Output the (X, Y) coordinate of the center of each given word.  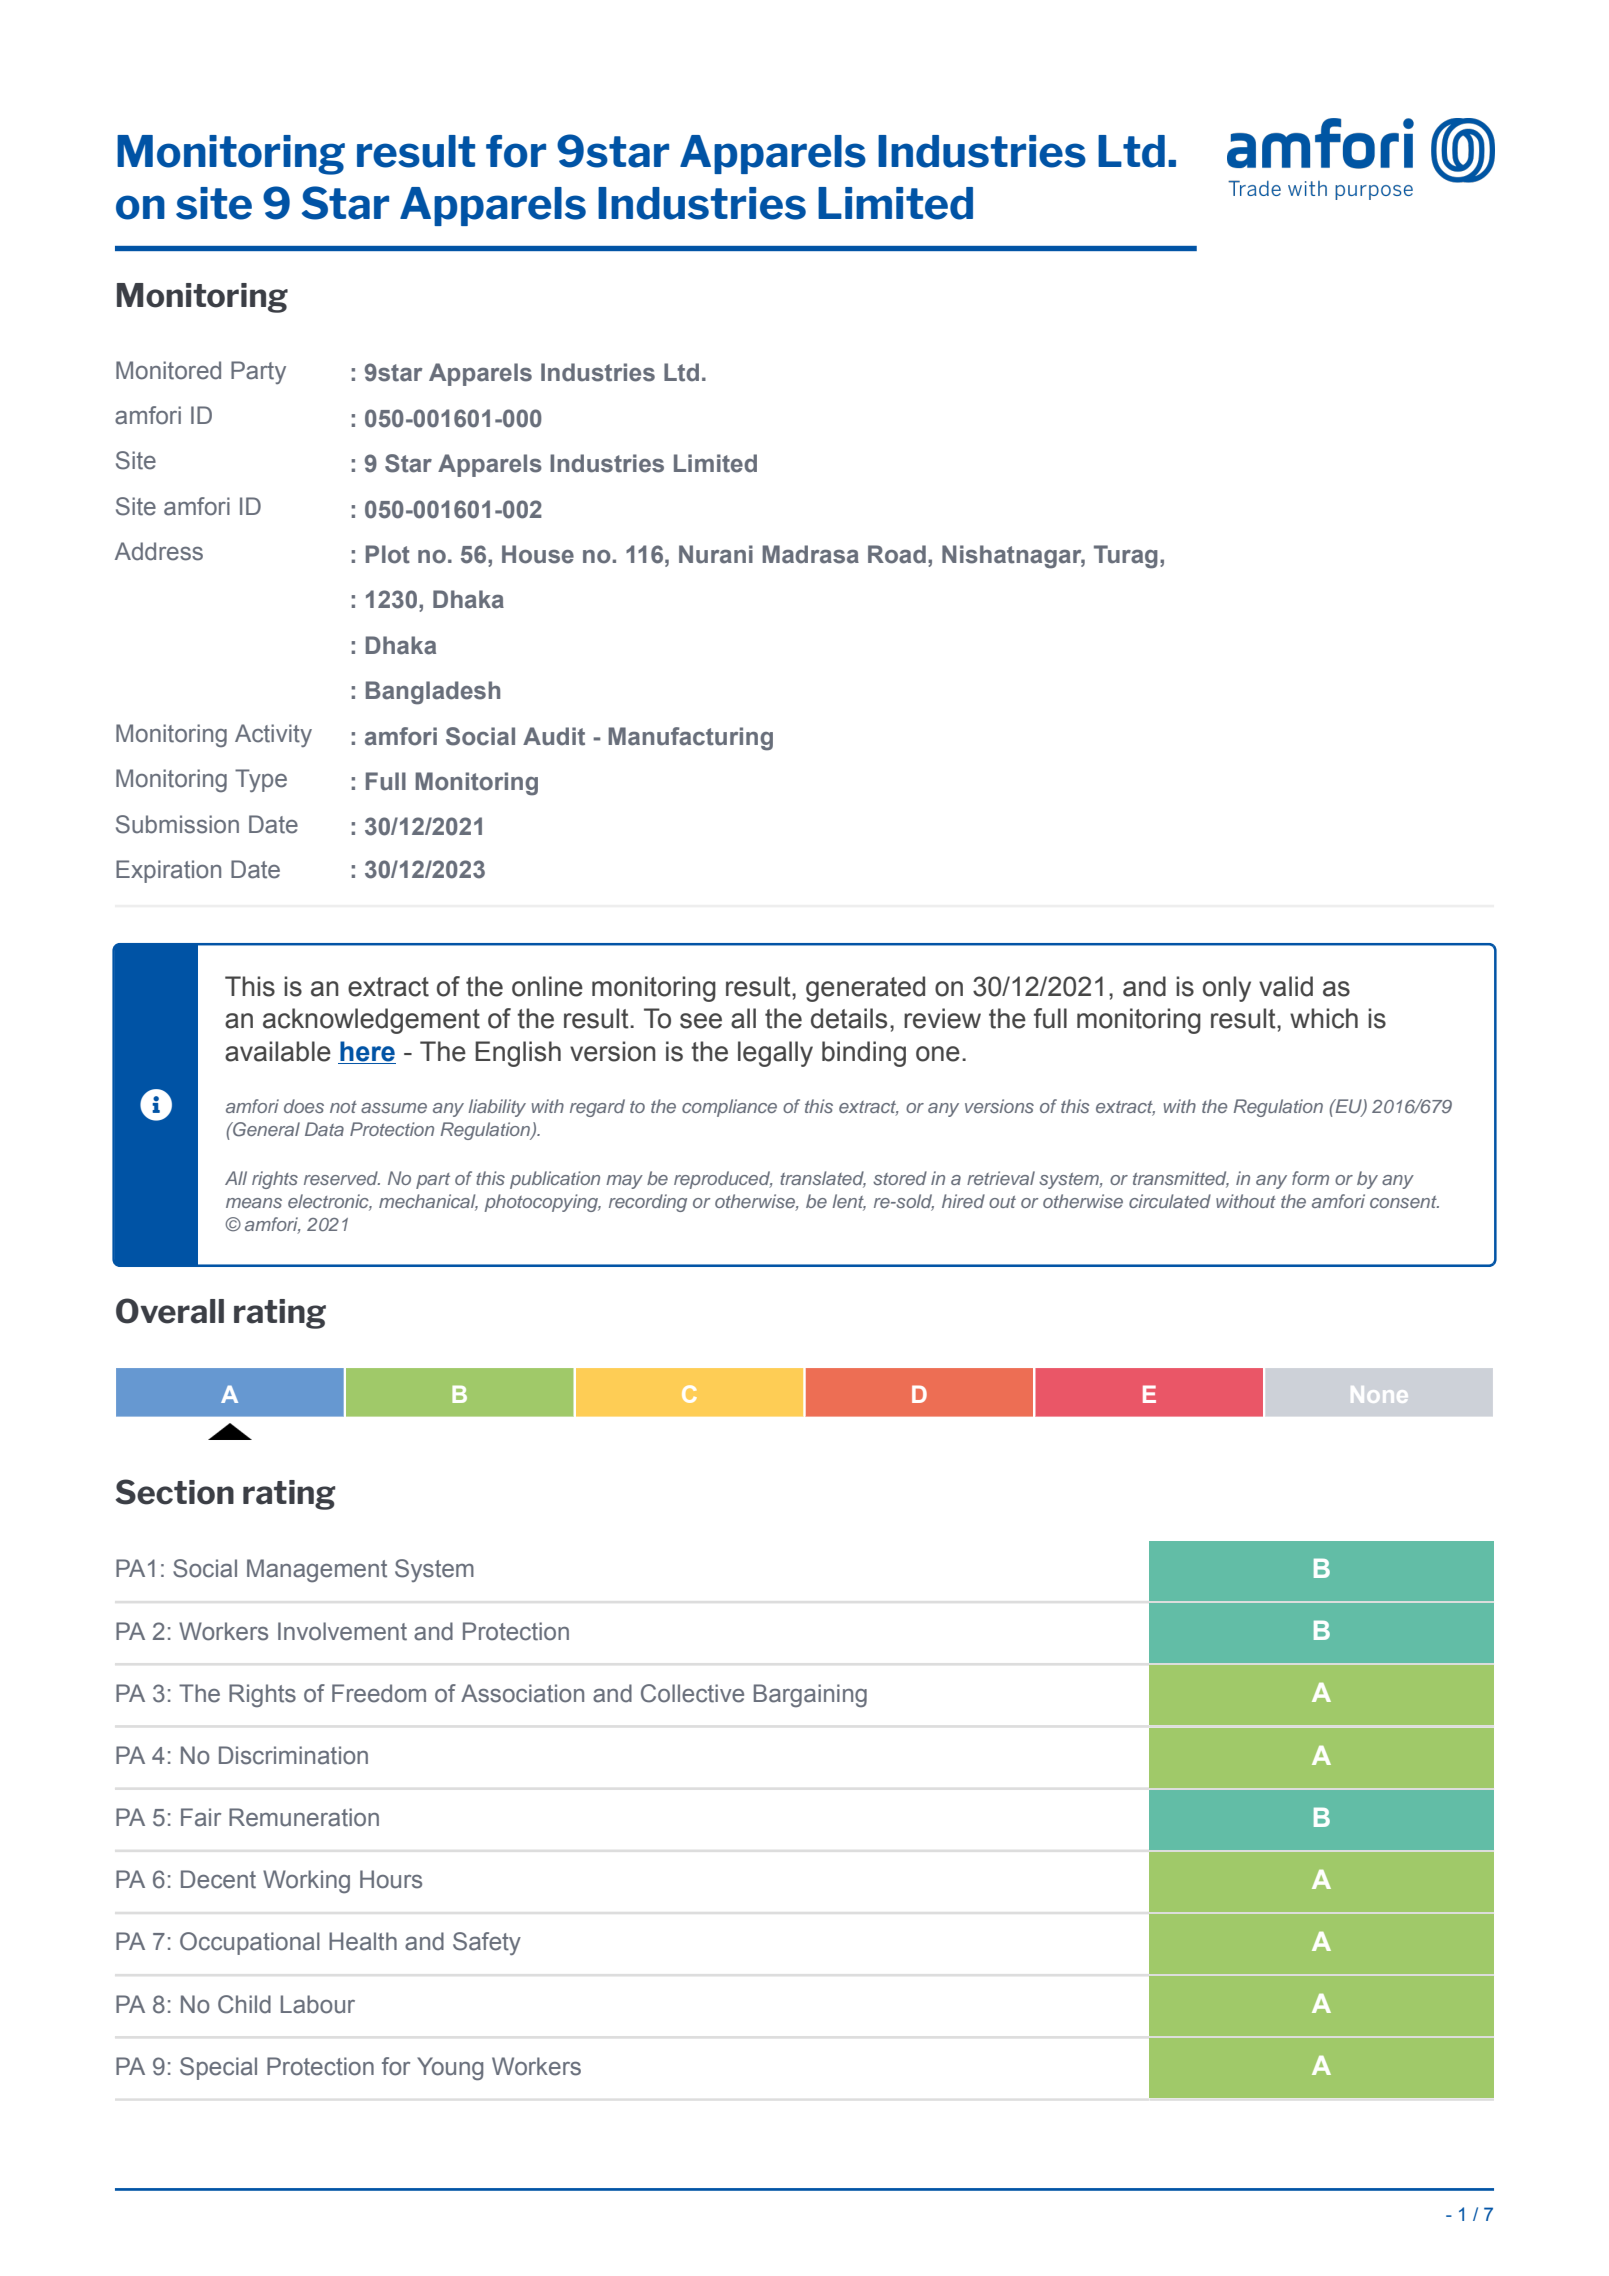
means (254, 1203)
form (1310, 1178)
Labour (318, 2004)
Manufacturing (690, 739)
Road (897, 554)
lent (849, 1202)
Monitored (168, 370)
